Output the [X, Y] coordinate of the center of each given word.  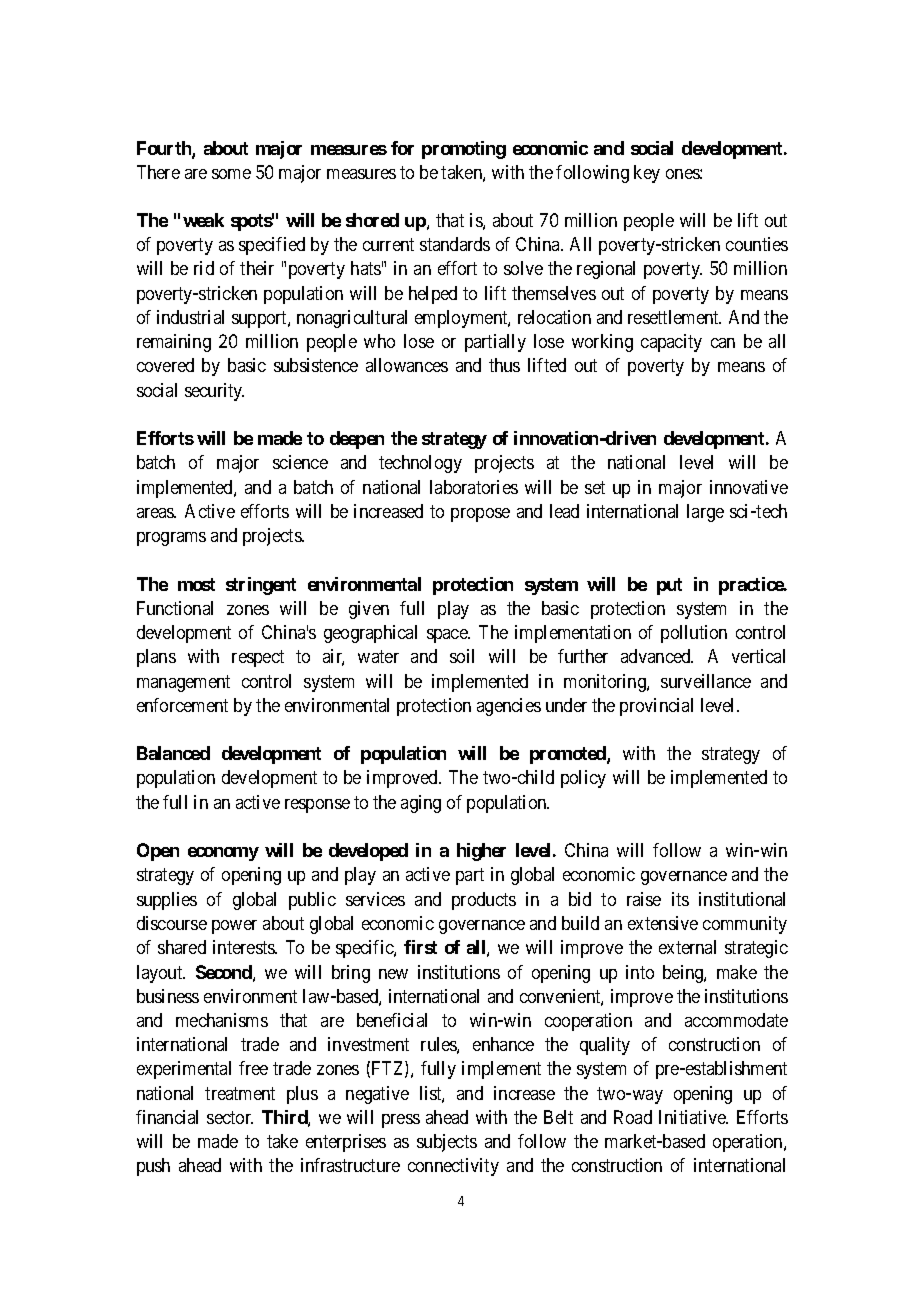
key [647, 174]
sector [230, 1117]
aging [421, 804]
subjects [447, 1143]
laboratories [474, 487]
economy [223, 854]
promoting [464, 150]
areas [156, 513]
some [231, 174]
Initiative [693, 1117]
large [705, 513]
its [680, 899]
